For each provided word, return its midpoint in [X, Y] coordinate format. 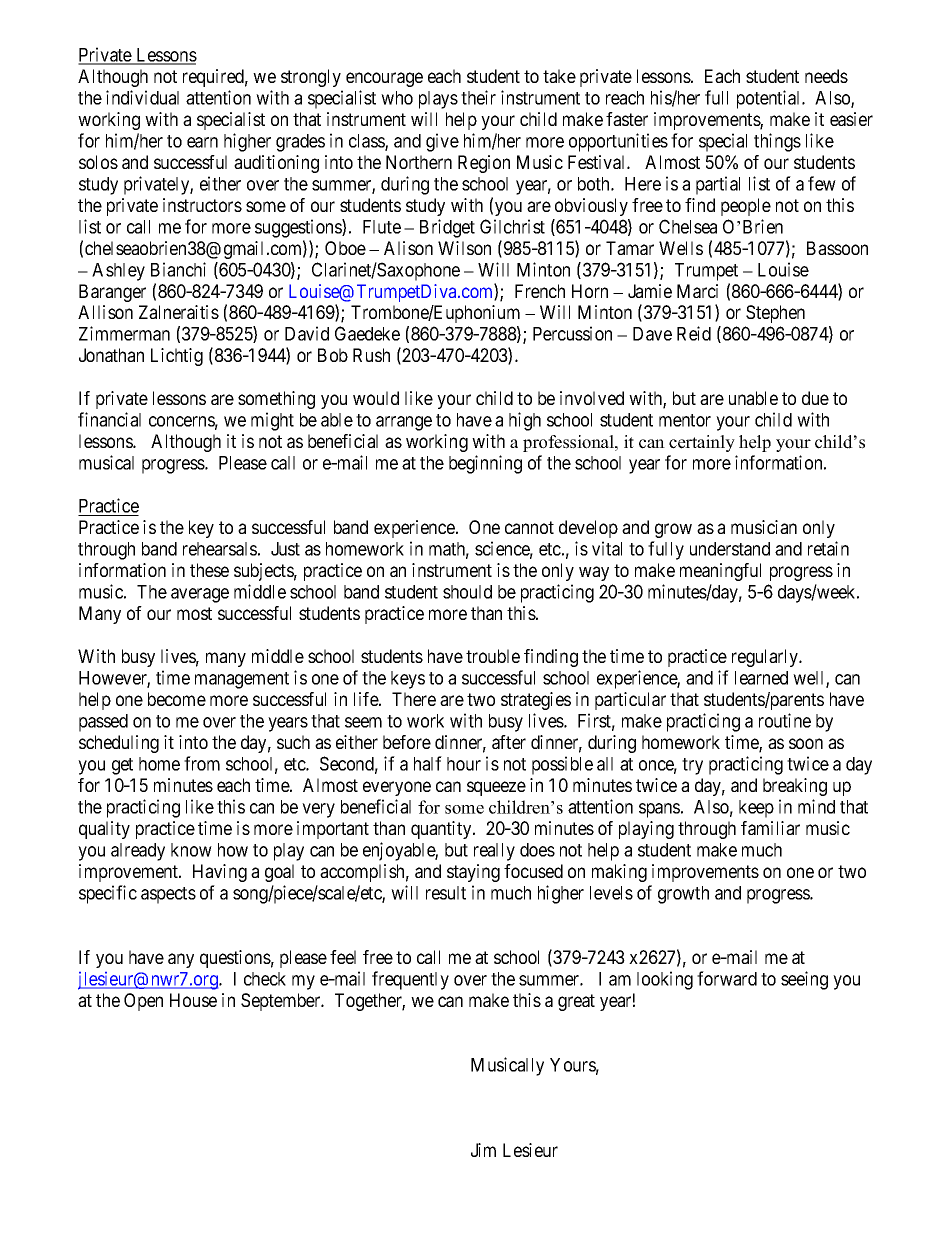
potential [770, 99]
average [200, 595]
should [467, 592]
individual [142, 97]
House [193, 1000]
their [478, 97]
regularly [766, 658]
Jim [483, 1150]
